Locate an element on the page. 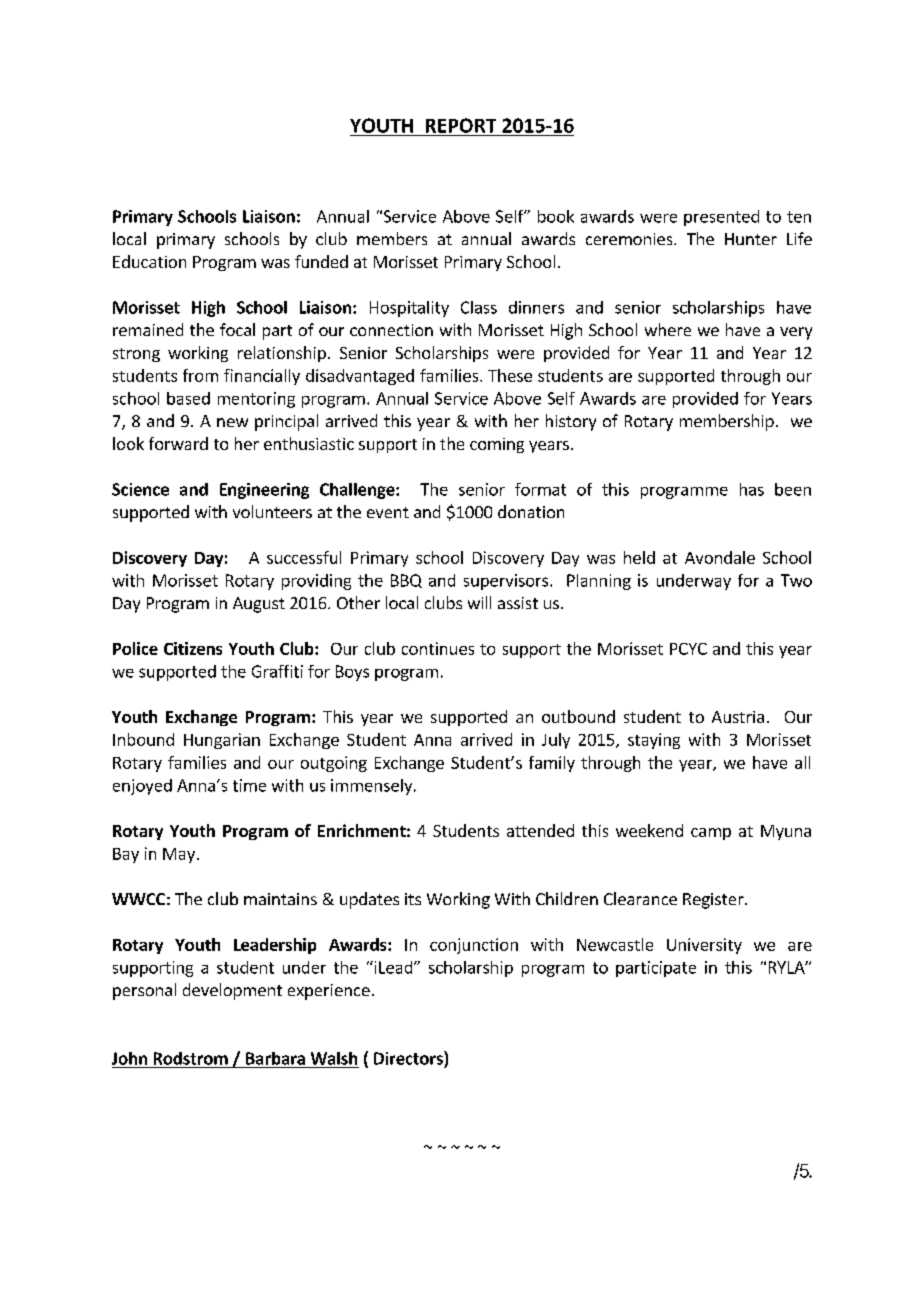 This document has width=924, height=1308. University is located at coordinates (704, 946).
